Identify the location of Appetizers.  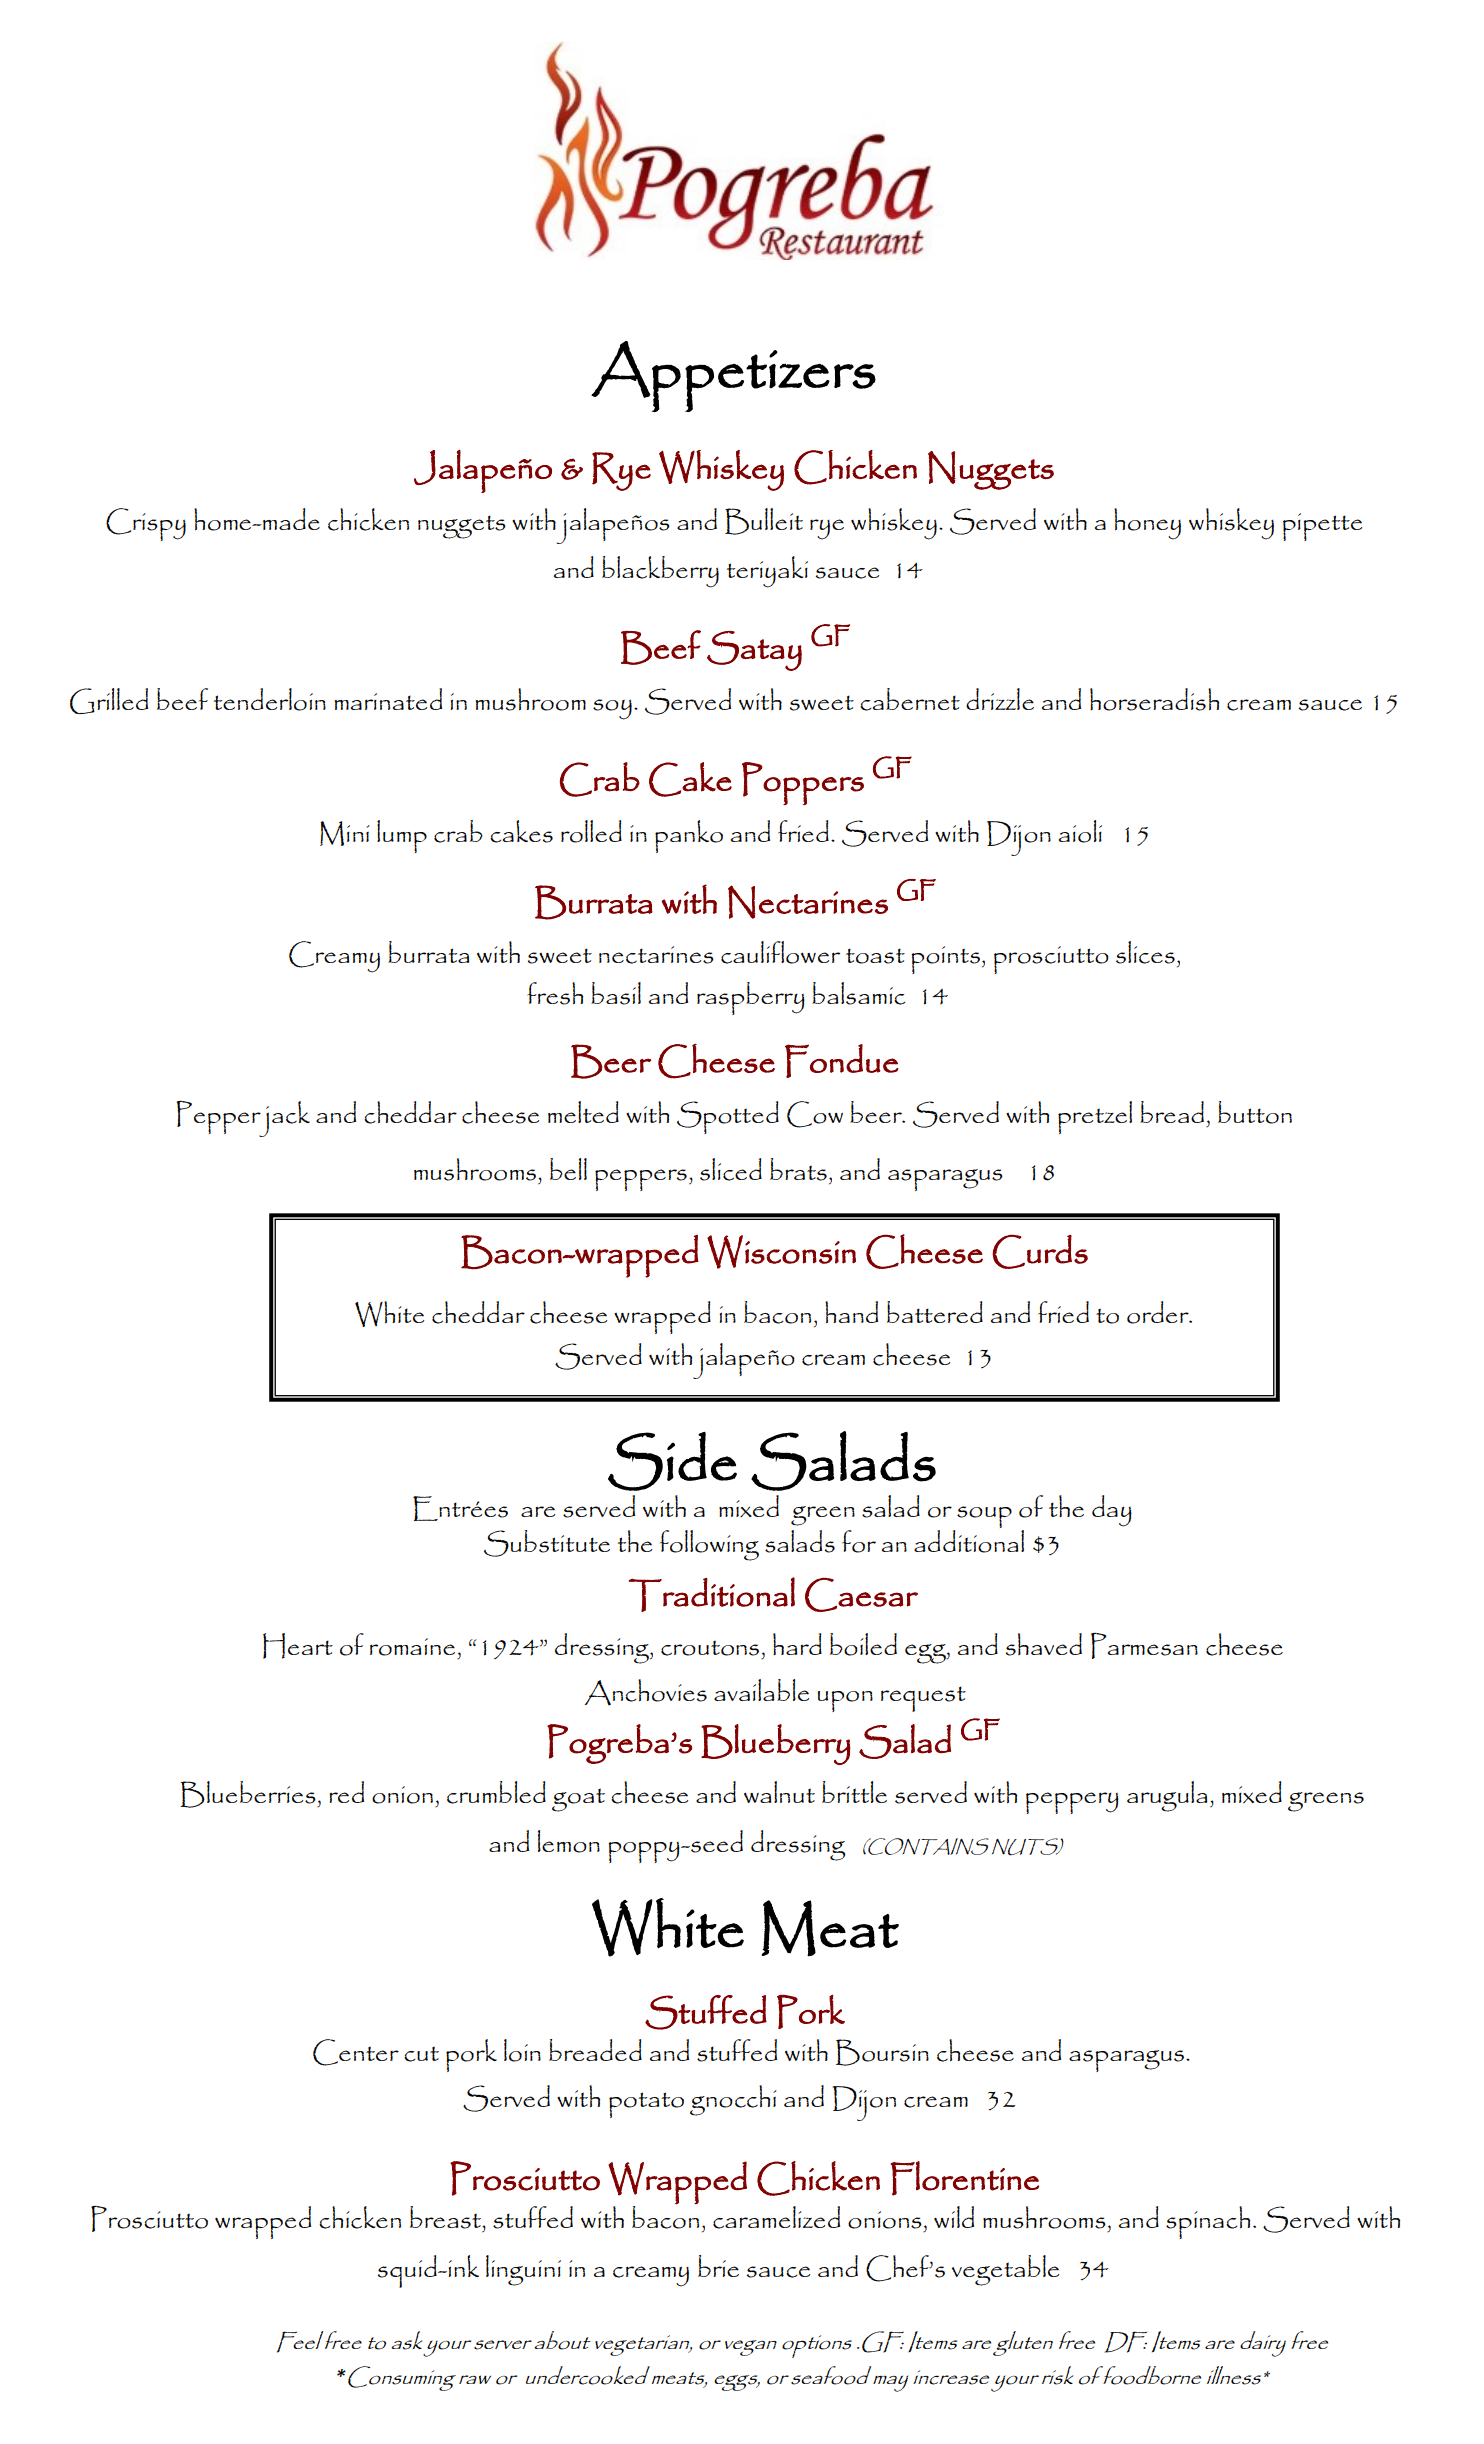
(733, 376).
